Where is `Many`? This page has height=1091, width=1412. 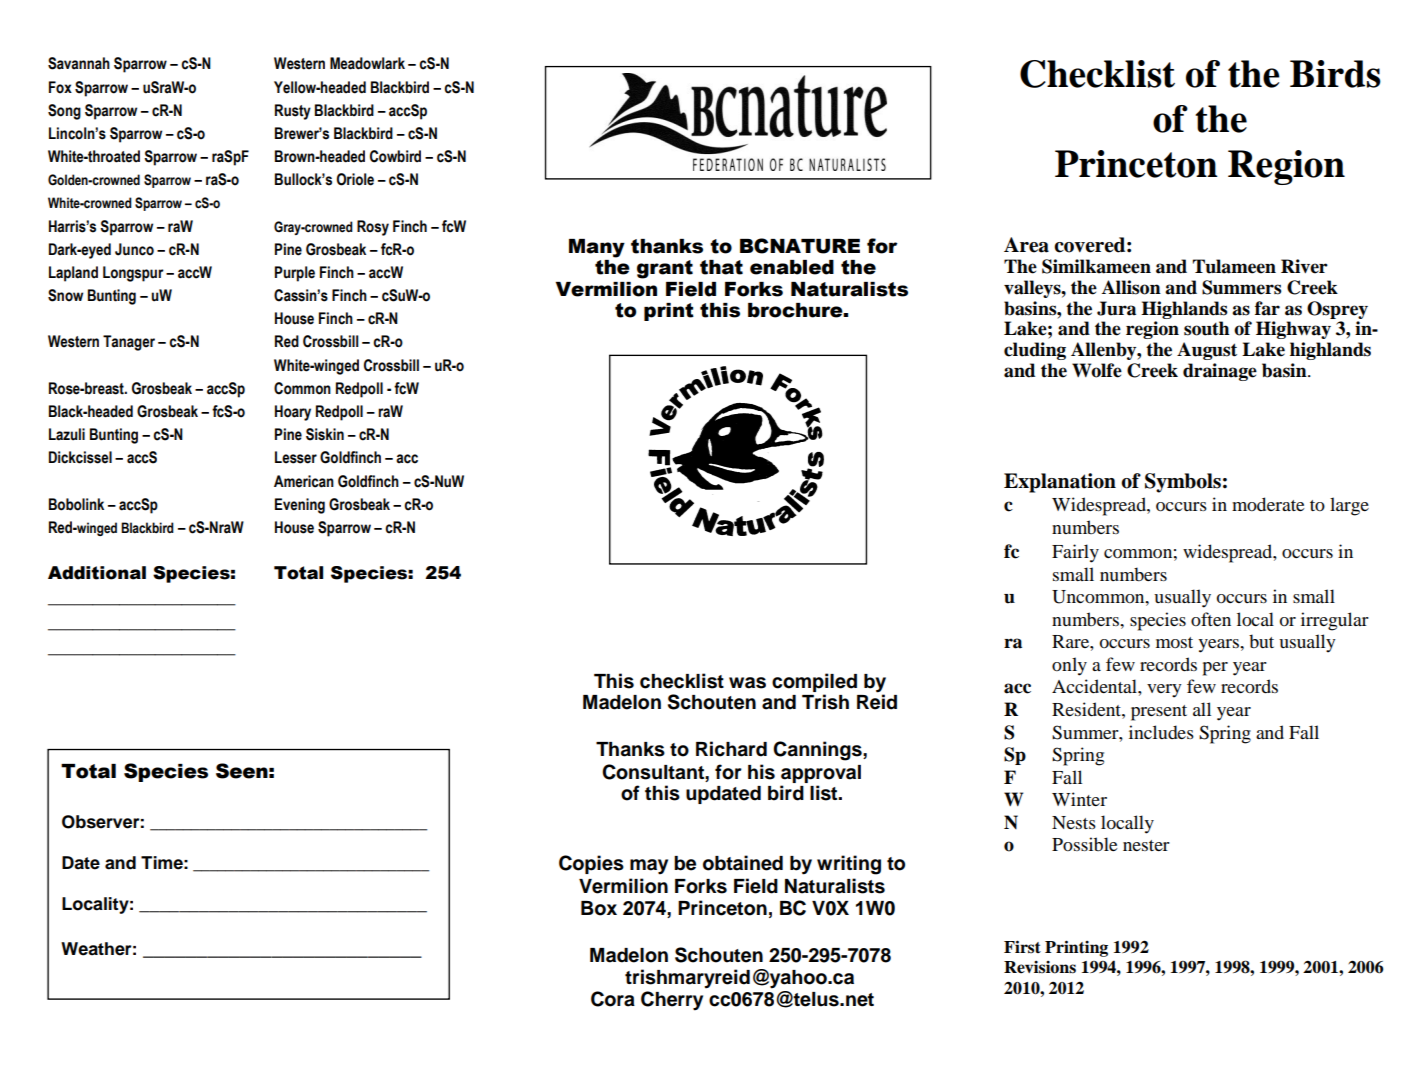 Many is located at coordinates (597, 248).
